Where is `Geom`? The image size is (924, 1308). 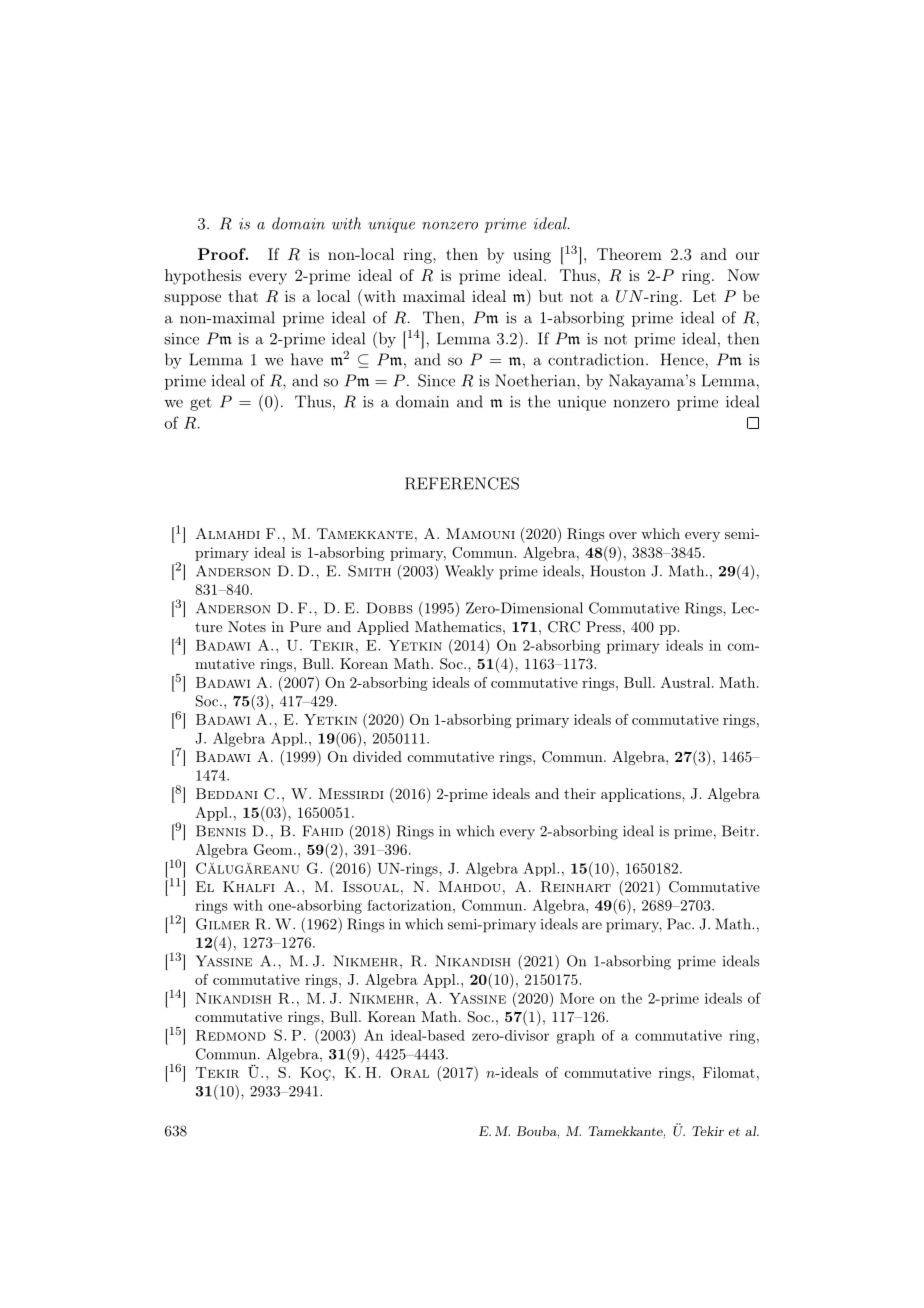
Geom is located at coordinates (274, 849).
